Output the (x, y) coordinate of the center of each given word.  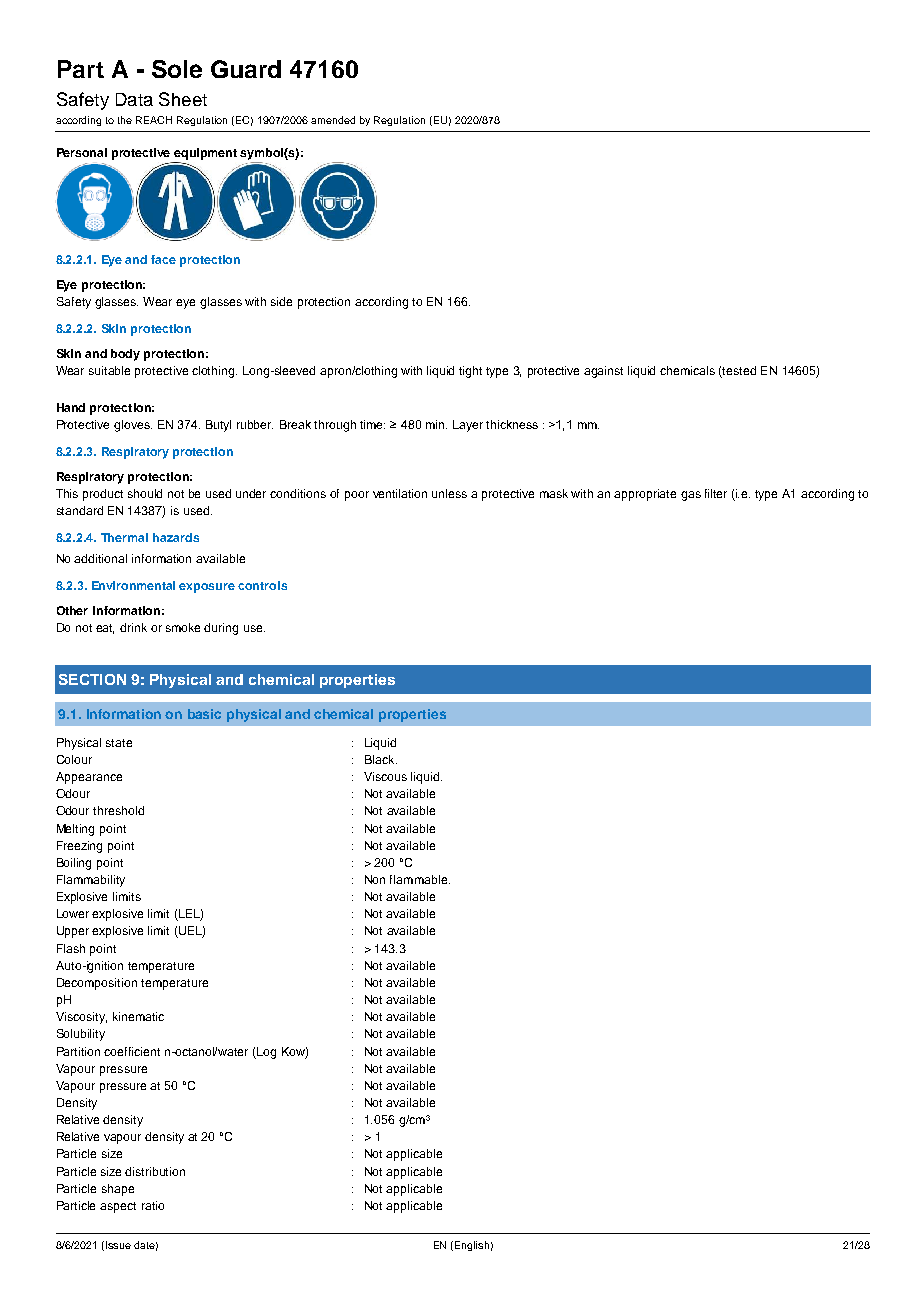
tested (739, 370)
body (125, 355)
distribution (155, 1171)
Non (375, 879)
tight (470, 372)
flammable (420, 879)
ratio (153, 1205)
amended (333, 120)
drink (133, 627)
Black (381, 759)
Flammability (91, 881)
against (603, 372)
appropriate (645, 495)
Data (134, 99)
